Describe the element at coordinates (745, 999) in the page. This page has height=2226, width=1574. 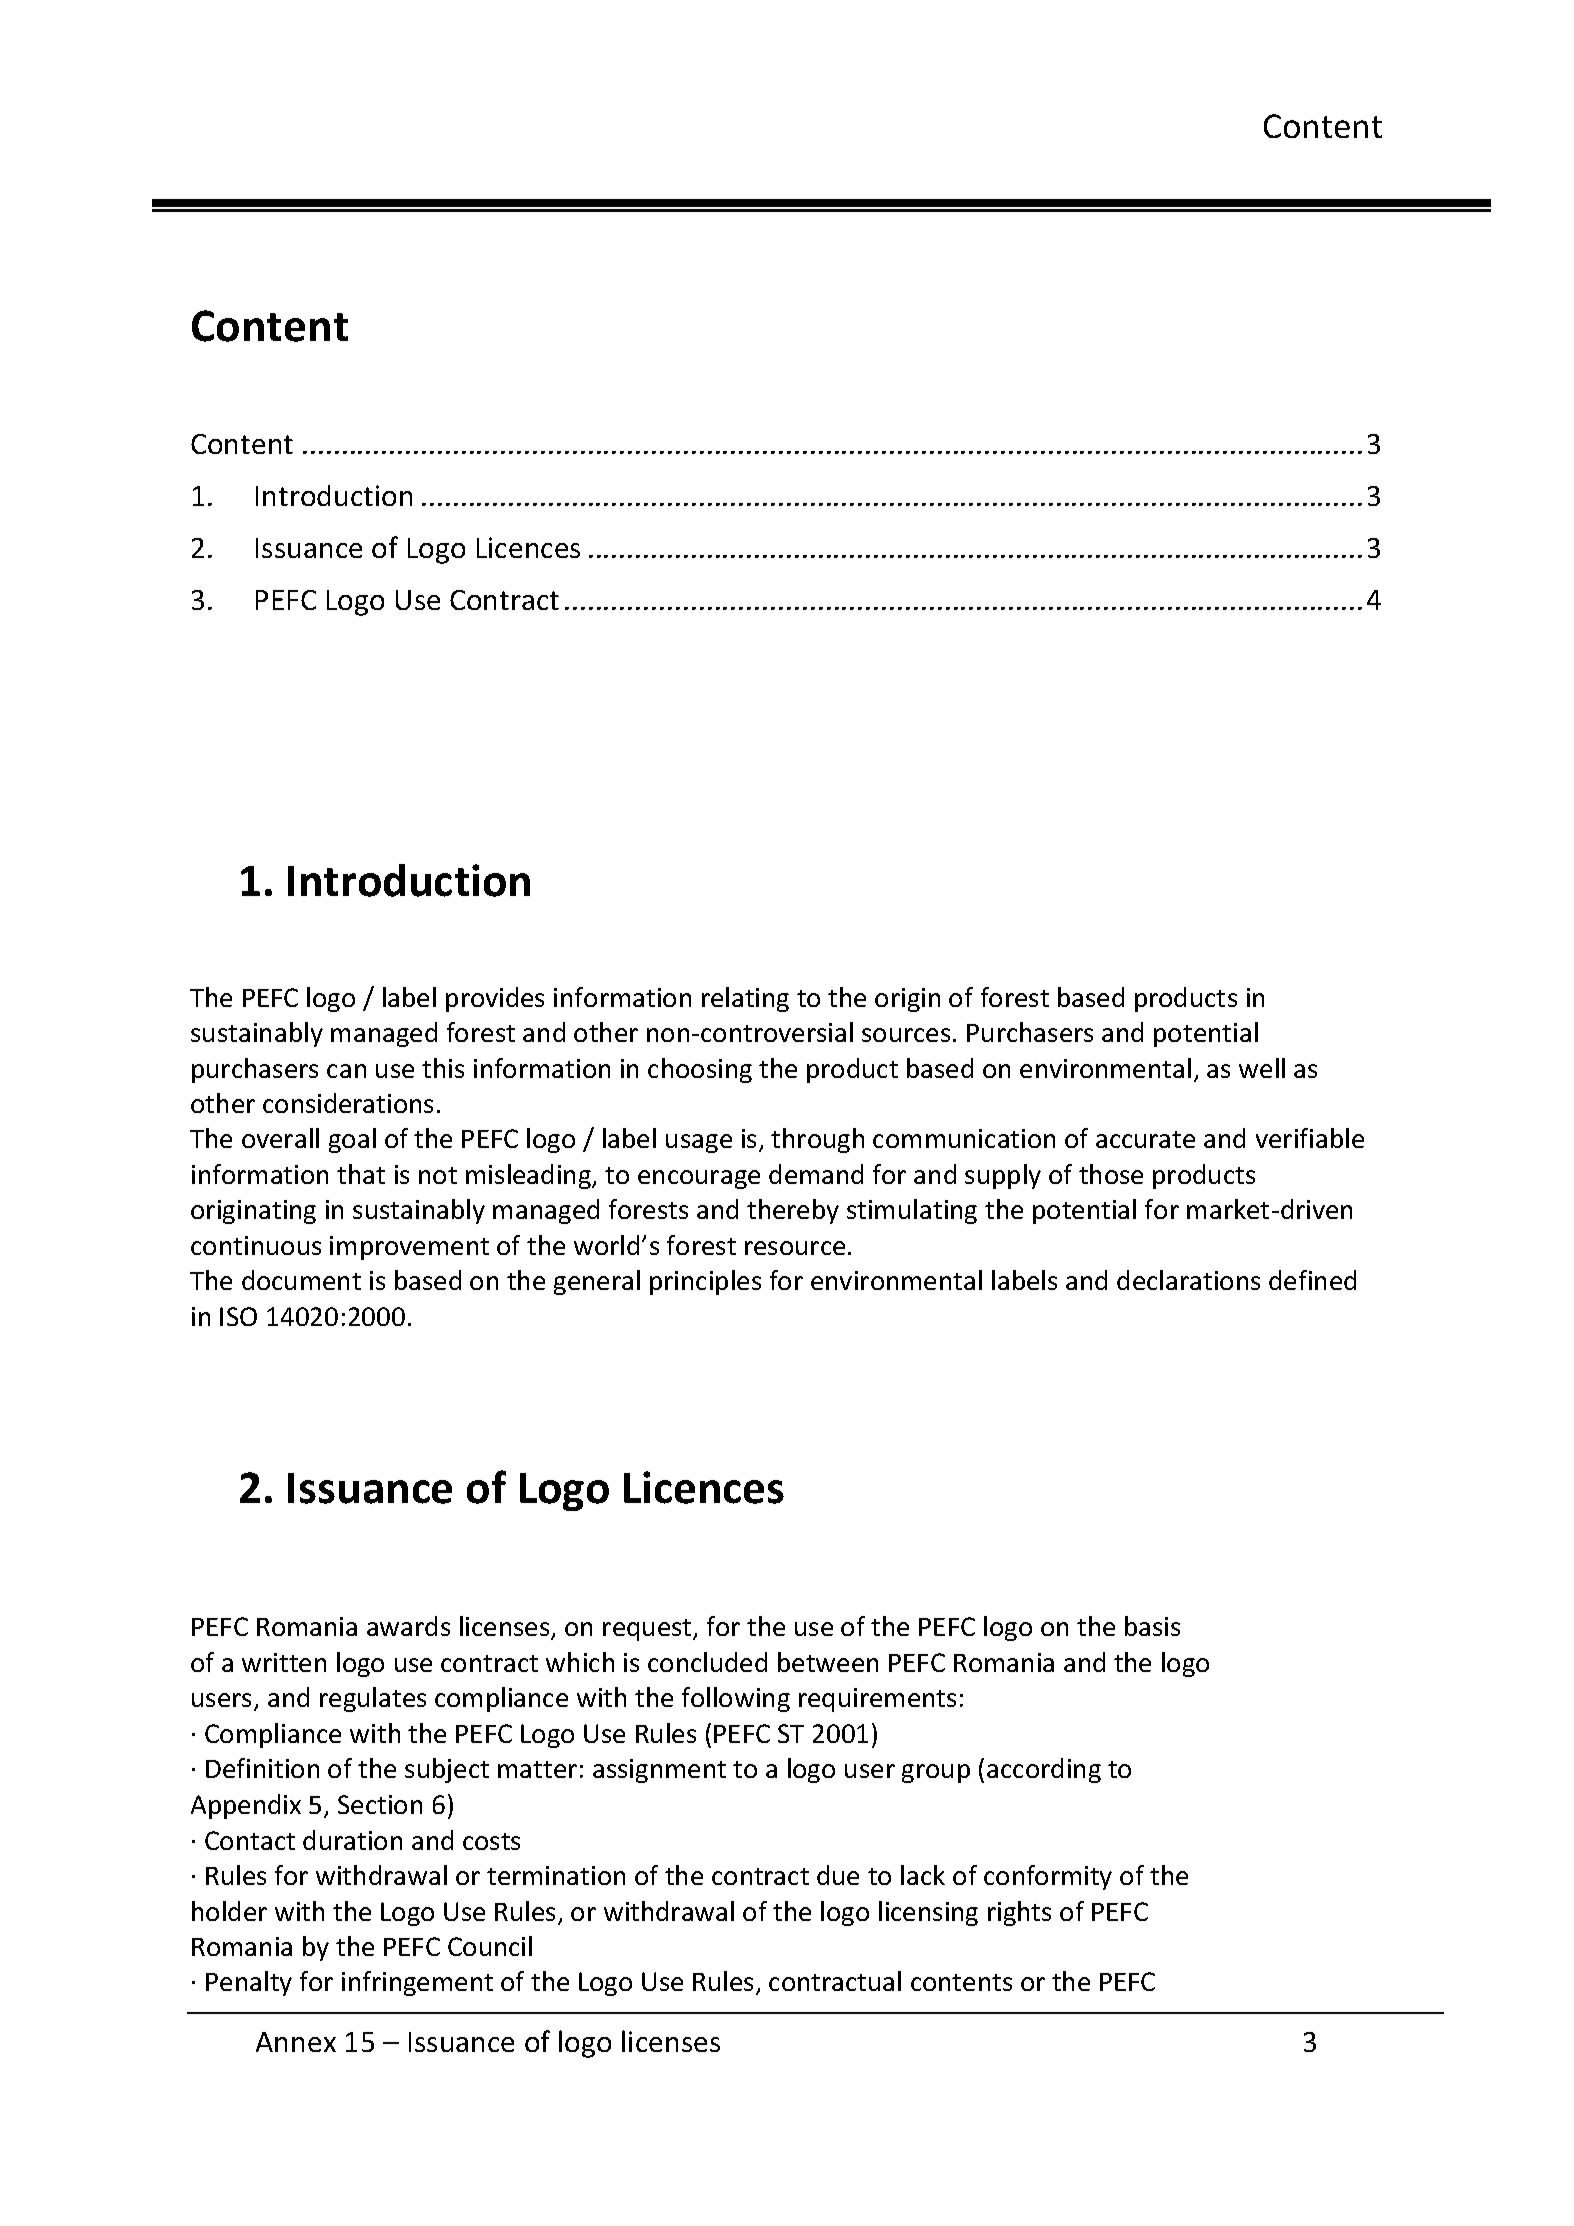
I see `relating` at that location.
